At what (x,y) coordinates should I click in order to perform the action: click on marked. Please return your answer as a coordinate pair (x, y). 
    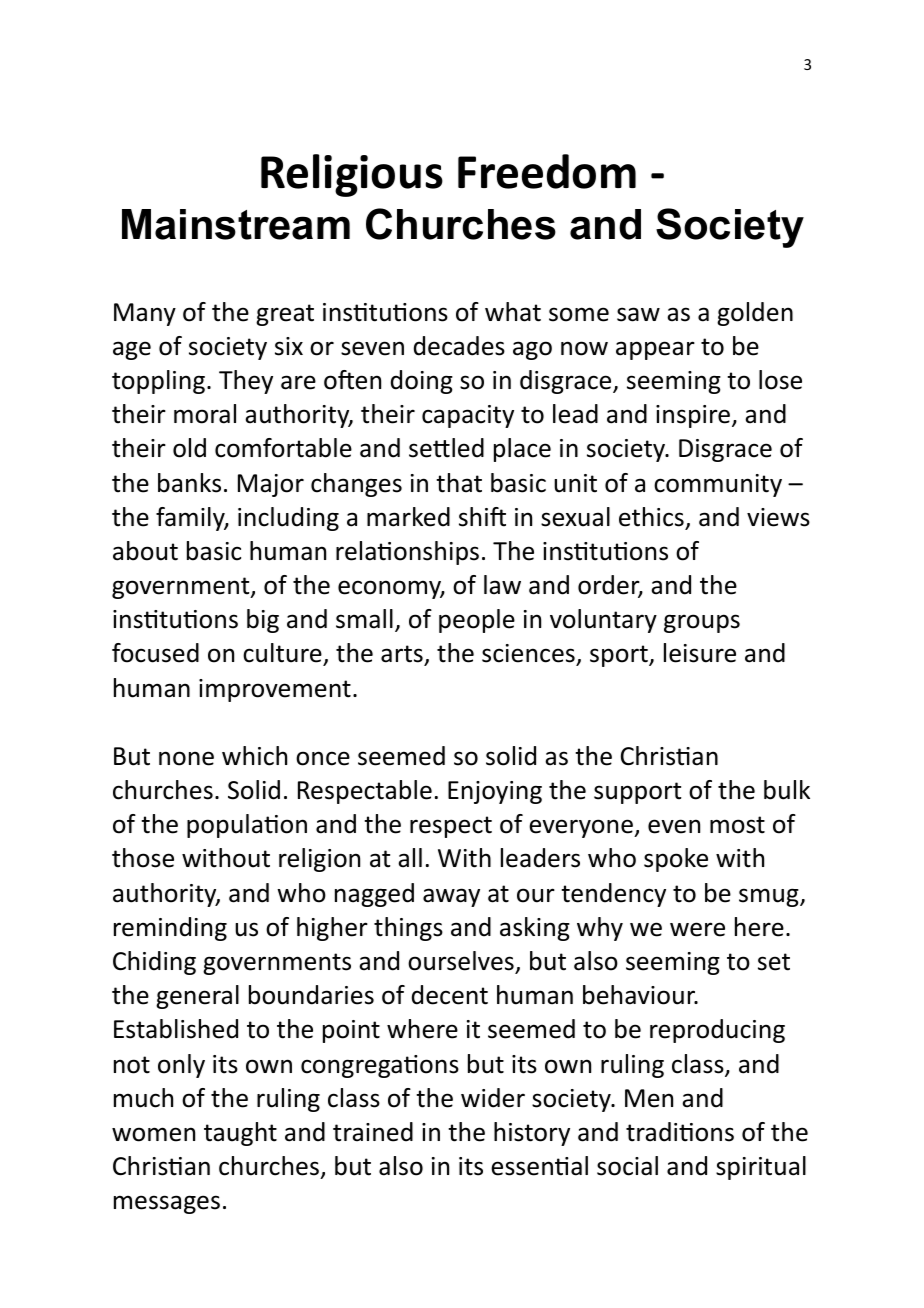
    Looking at the image, I should click on (408, 517).
